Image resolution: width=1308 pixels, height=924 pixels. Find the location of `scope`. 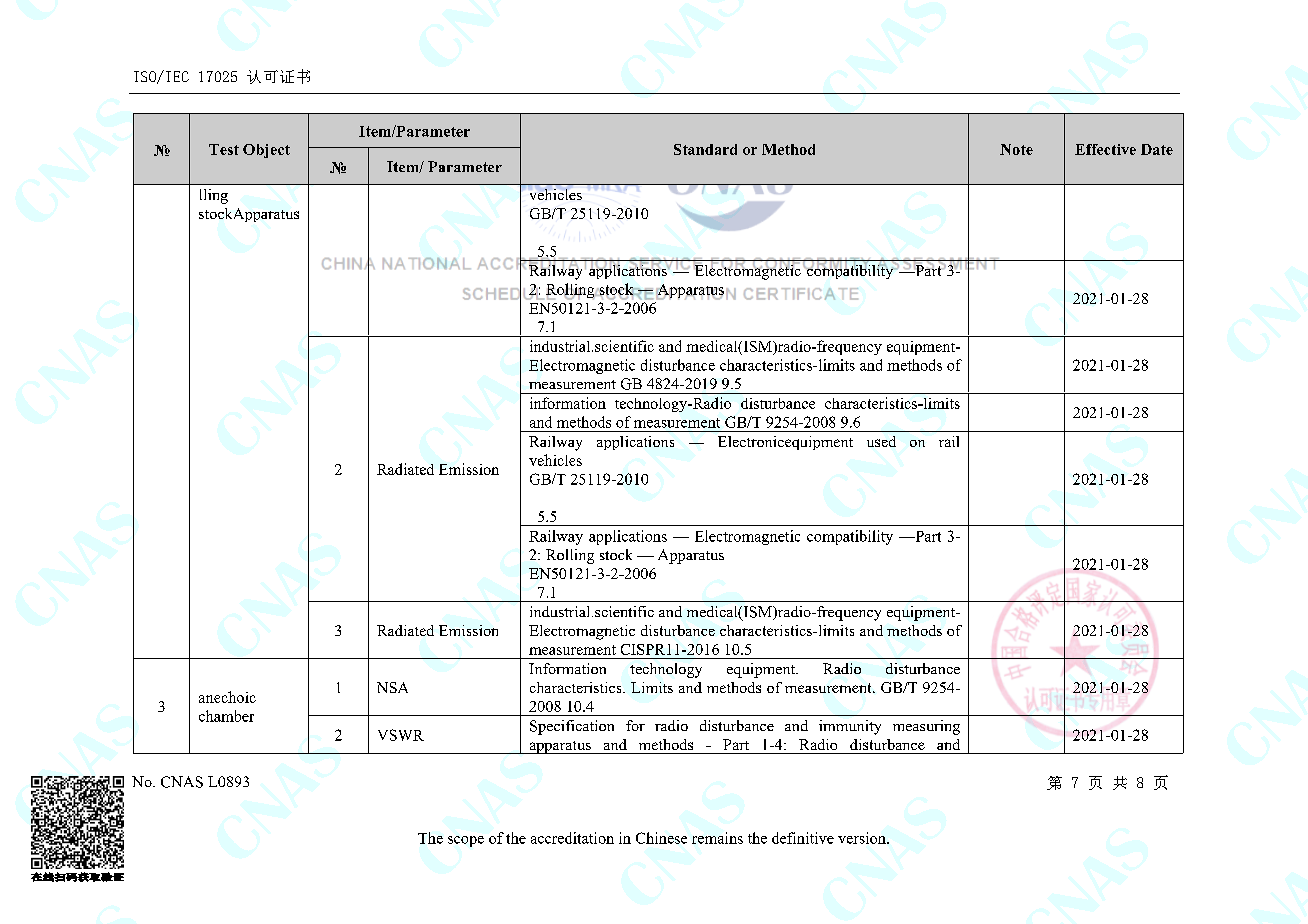

scope is located at coordinates (466, 841).
